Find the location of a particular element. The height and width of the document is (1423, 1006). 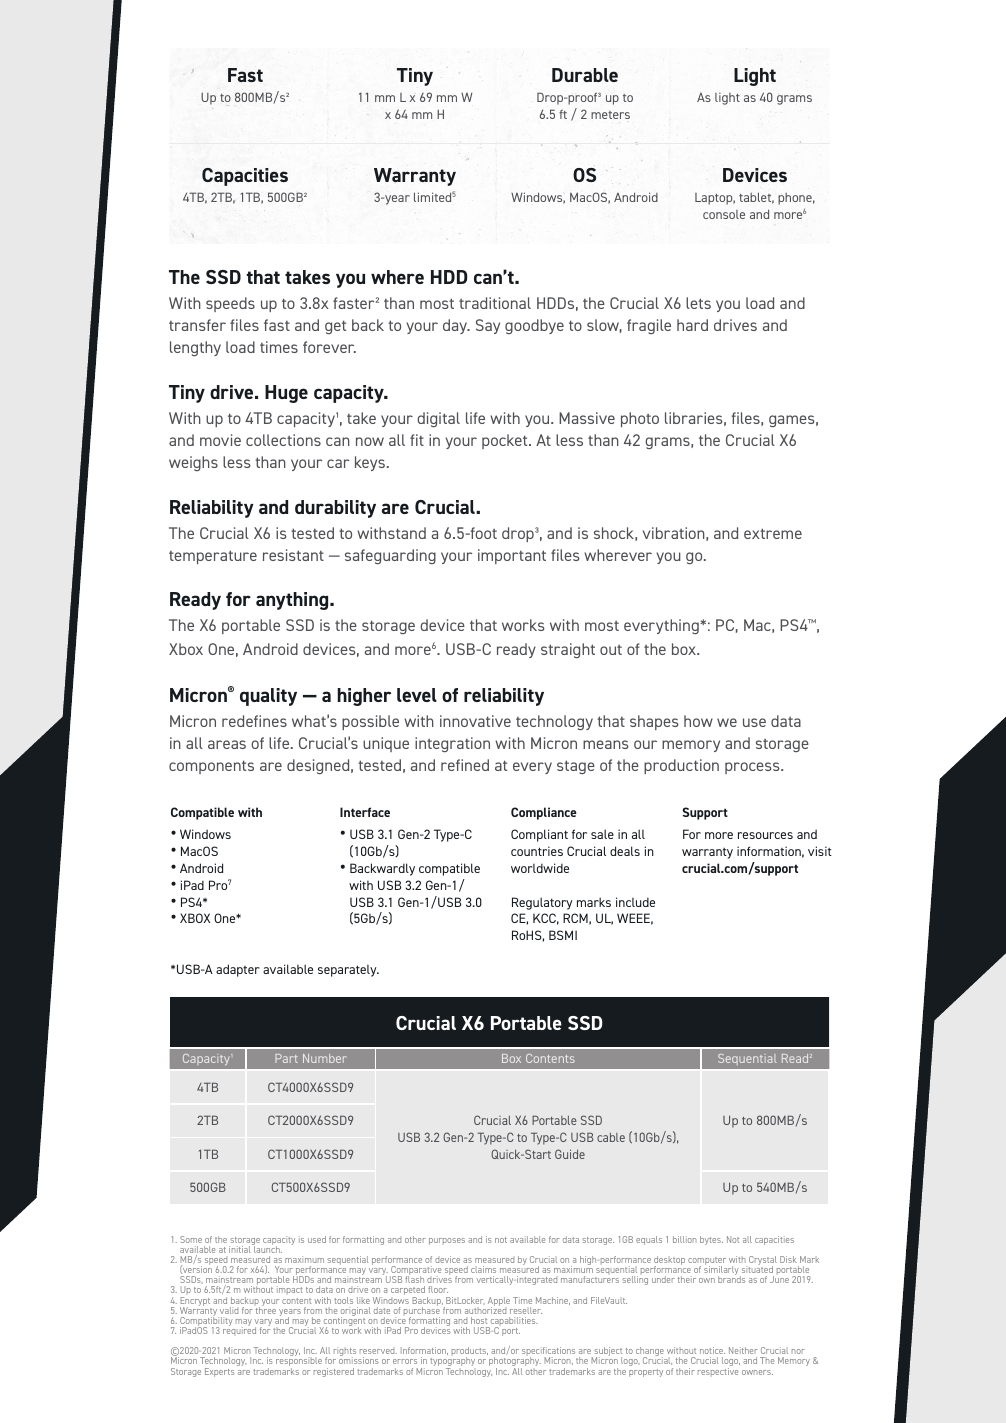

capabilities is located at coordinates (513, 1323).
